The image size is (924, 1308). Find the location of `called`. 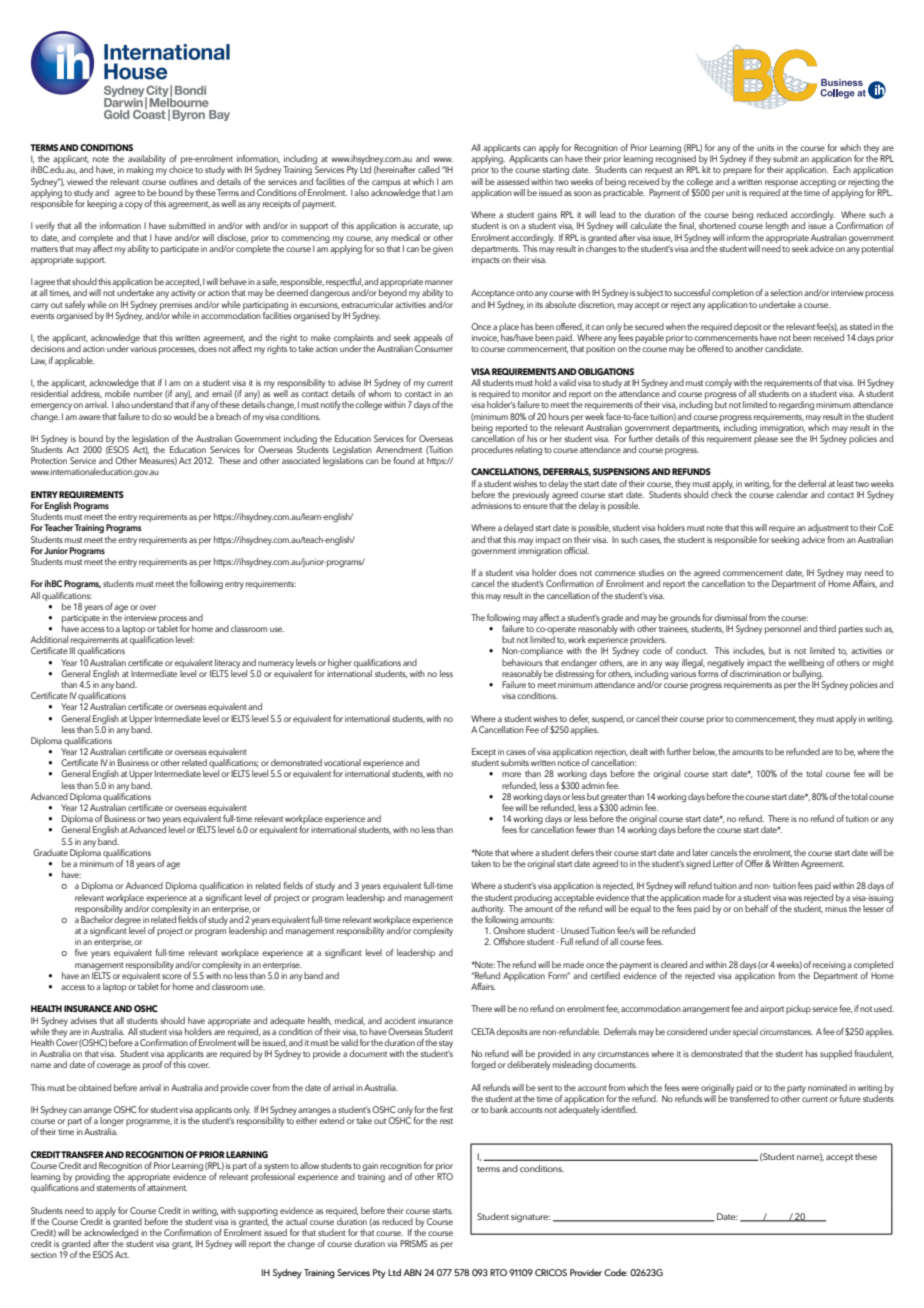

called is located at coordinates (429, 169).
